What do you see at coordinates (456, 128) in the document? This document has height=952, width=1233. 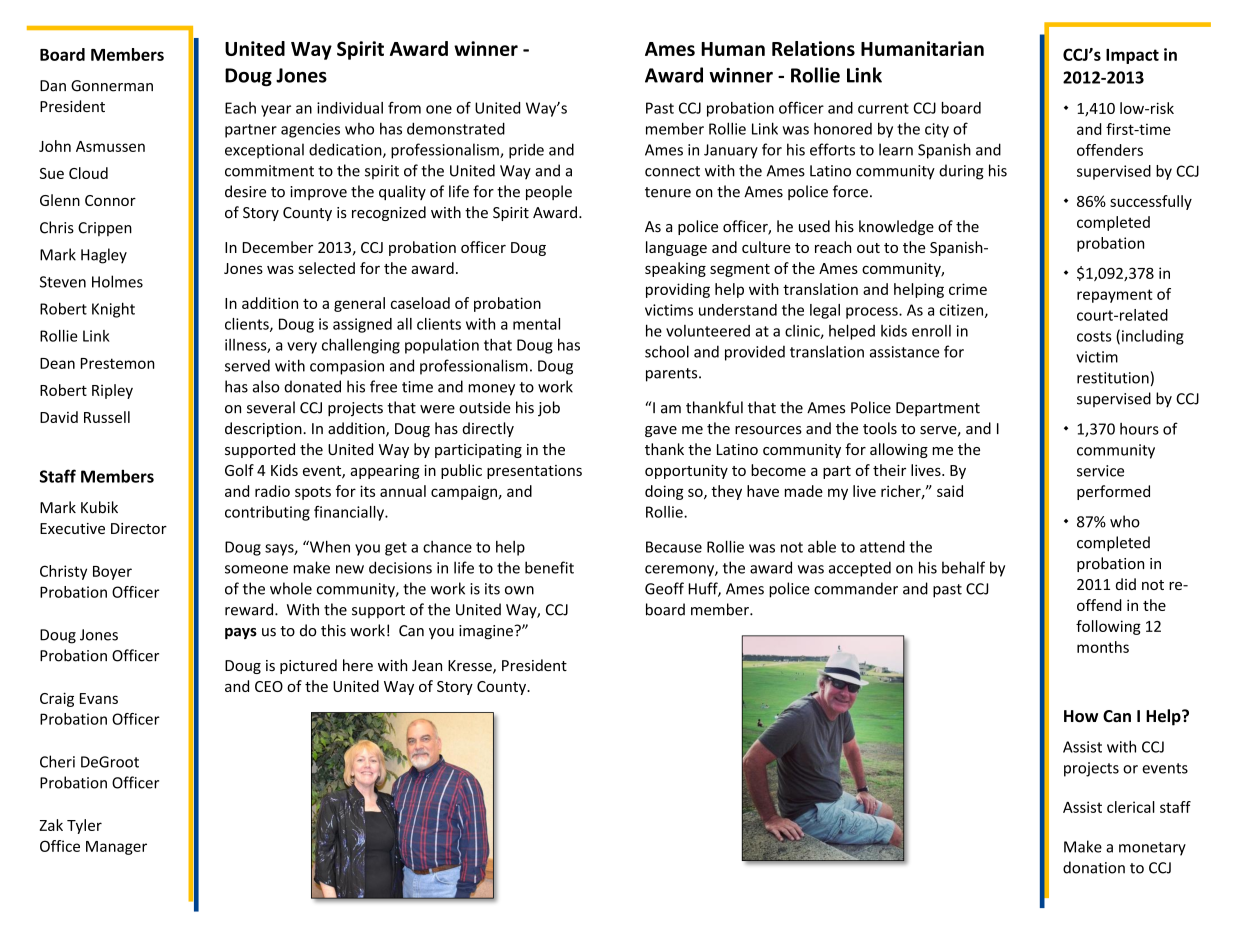 I see `demonstrated` at bounding box center [456, 128].
